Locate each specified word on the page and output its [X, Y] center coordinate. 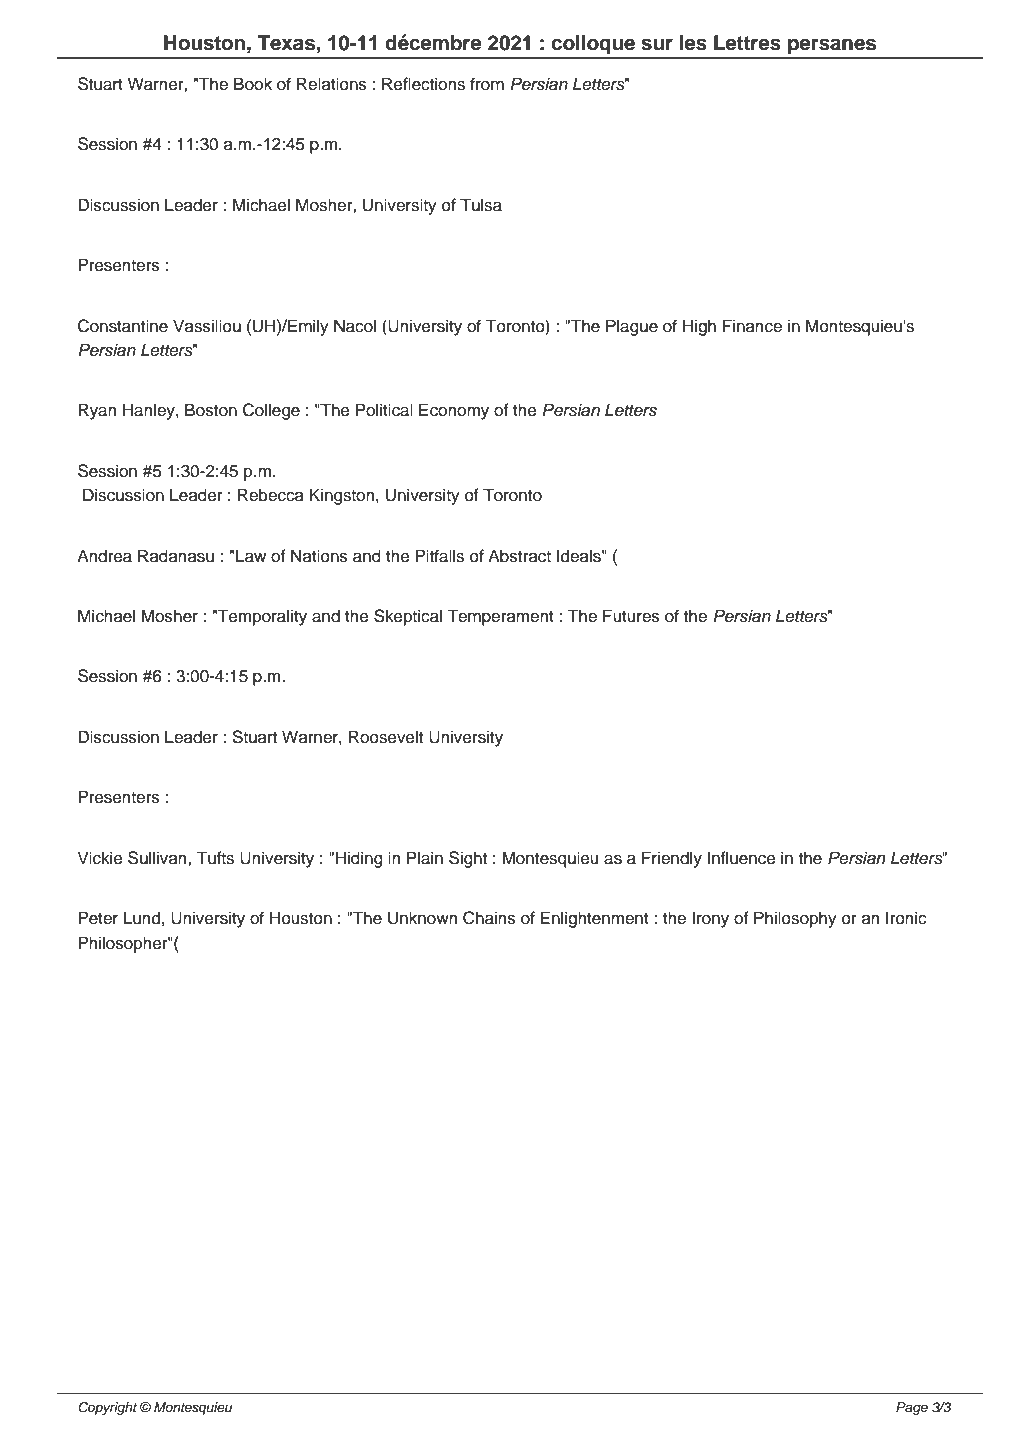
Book [253, 84]
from [487, 84]
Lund [142, 918]
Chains [489, 918]
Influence [741, 858]
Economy [454, 411]
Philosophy [795, 919]
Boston [211, 410]
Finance [752, 326]
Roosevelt [386, 737]
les [693, 43]
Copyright [107, 1408]
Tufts [215, 858]
